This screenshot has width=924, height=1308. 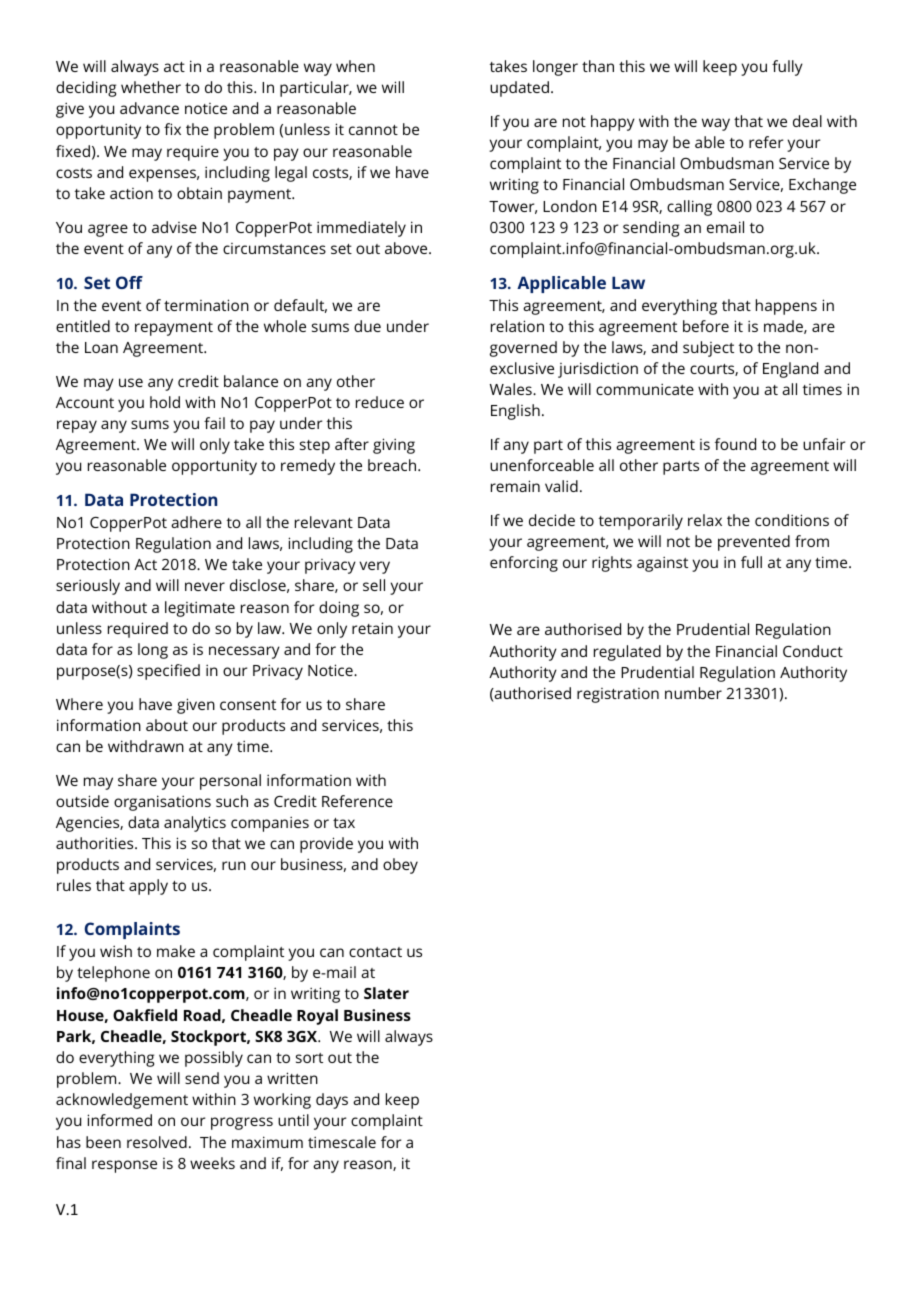 I want to click on resolved, so click(x=157, y=1142).
